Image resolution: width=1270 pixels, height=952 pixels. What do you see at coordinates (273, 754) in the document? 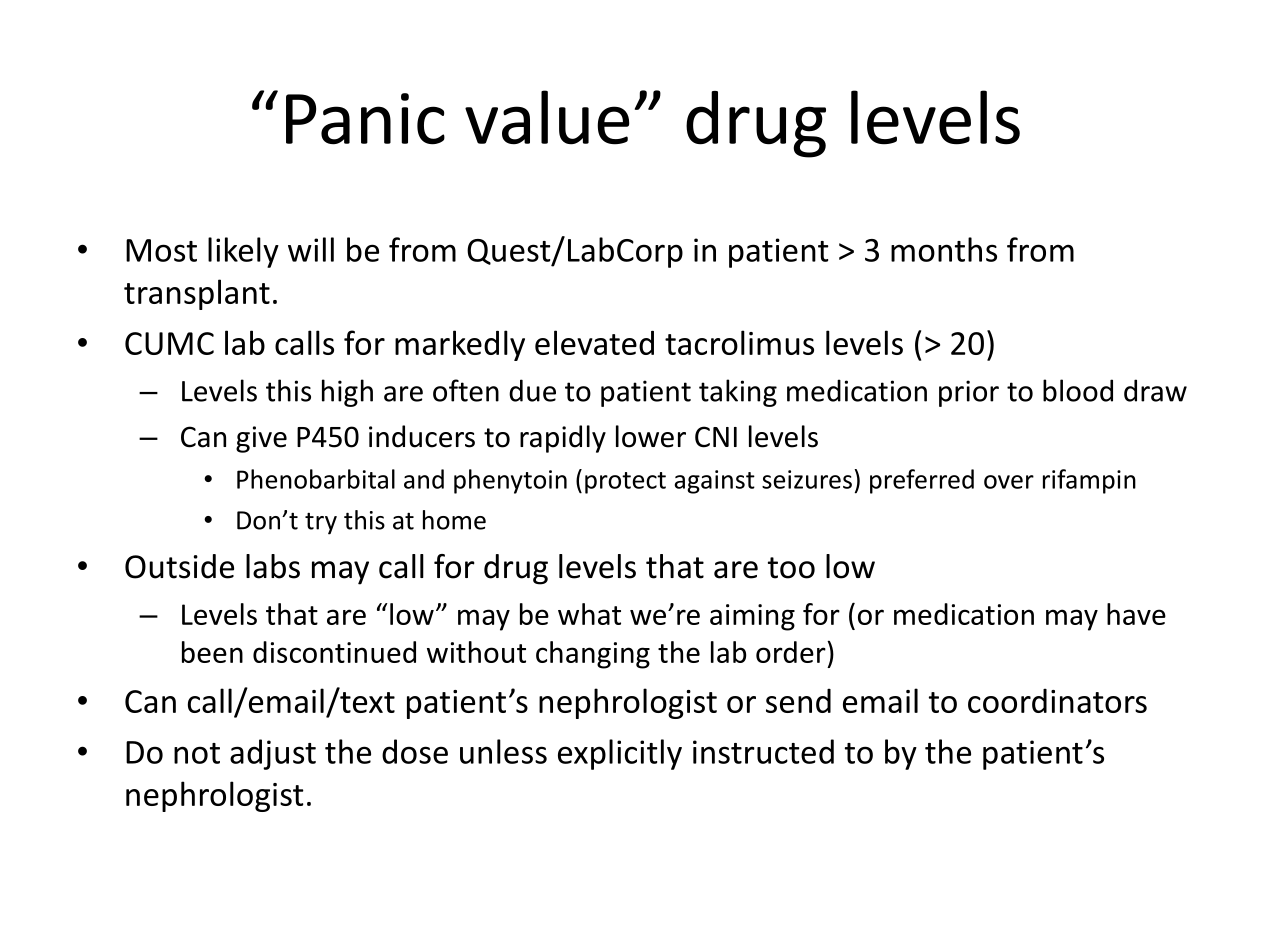
I see `adjust` at bounding box center [273, 754].
